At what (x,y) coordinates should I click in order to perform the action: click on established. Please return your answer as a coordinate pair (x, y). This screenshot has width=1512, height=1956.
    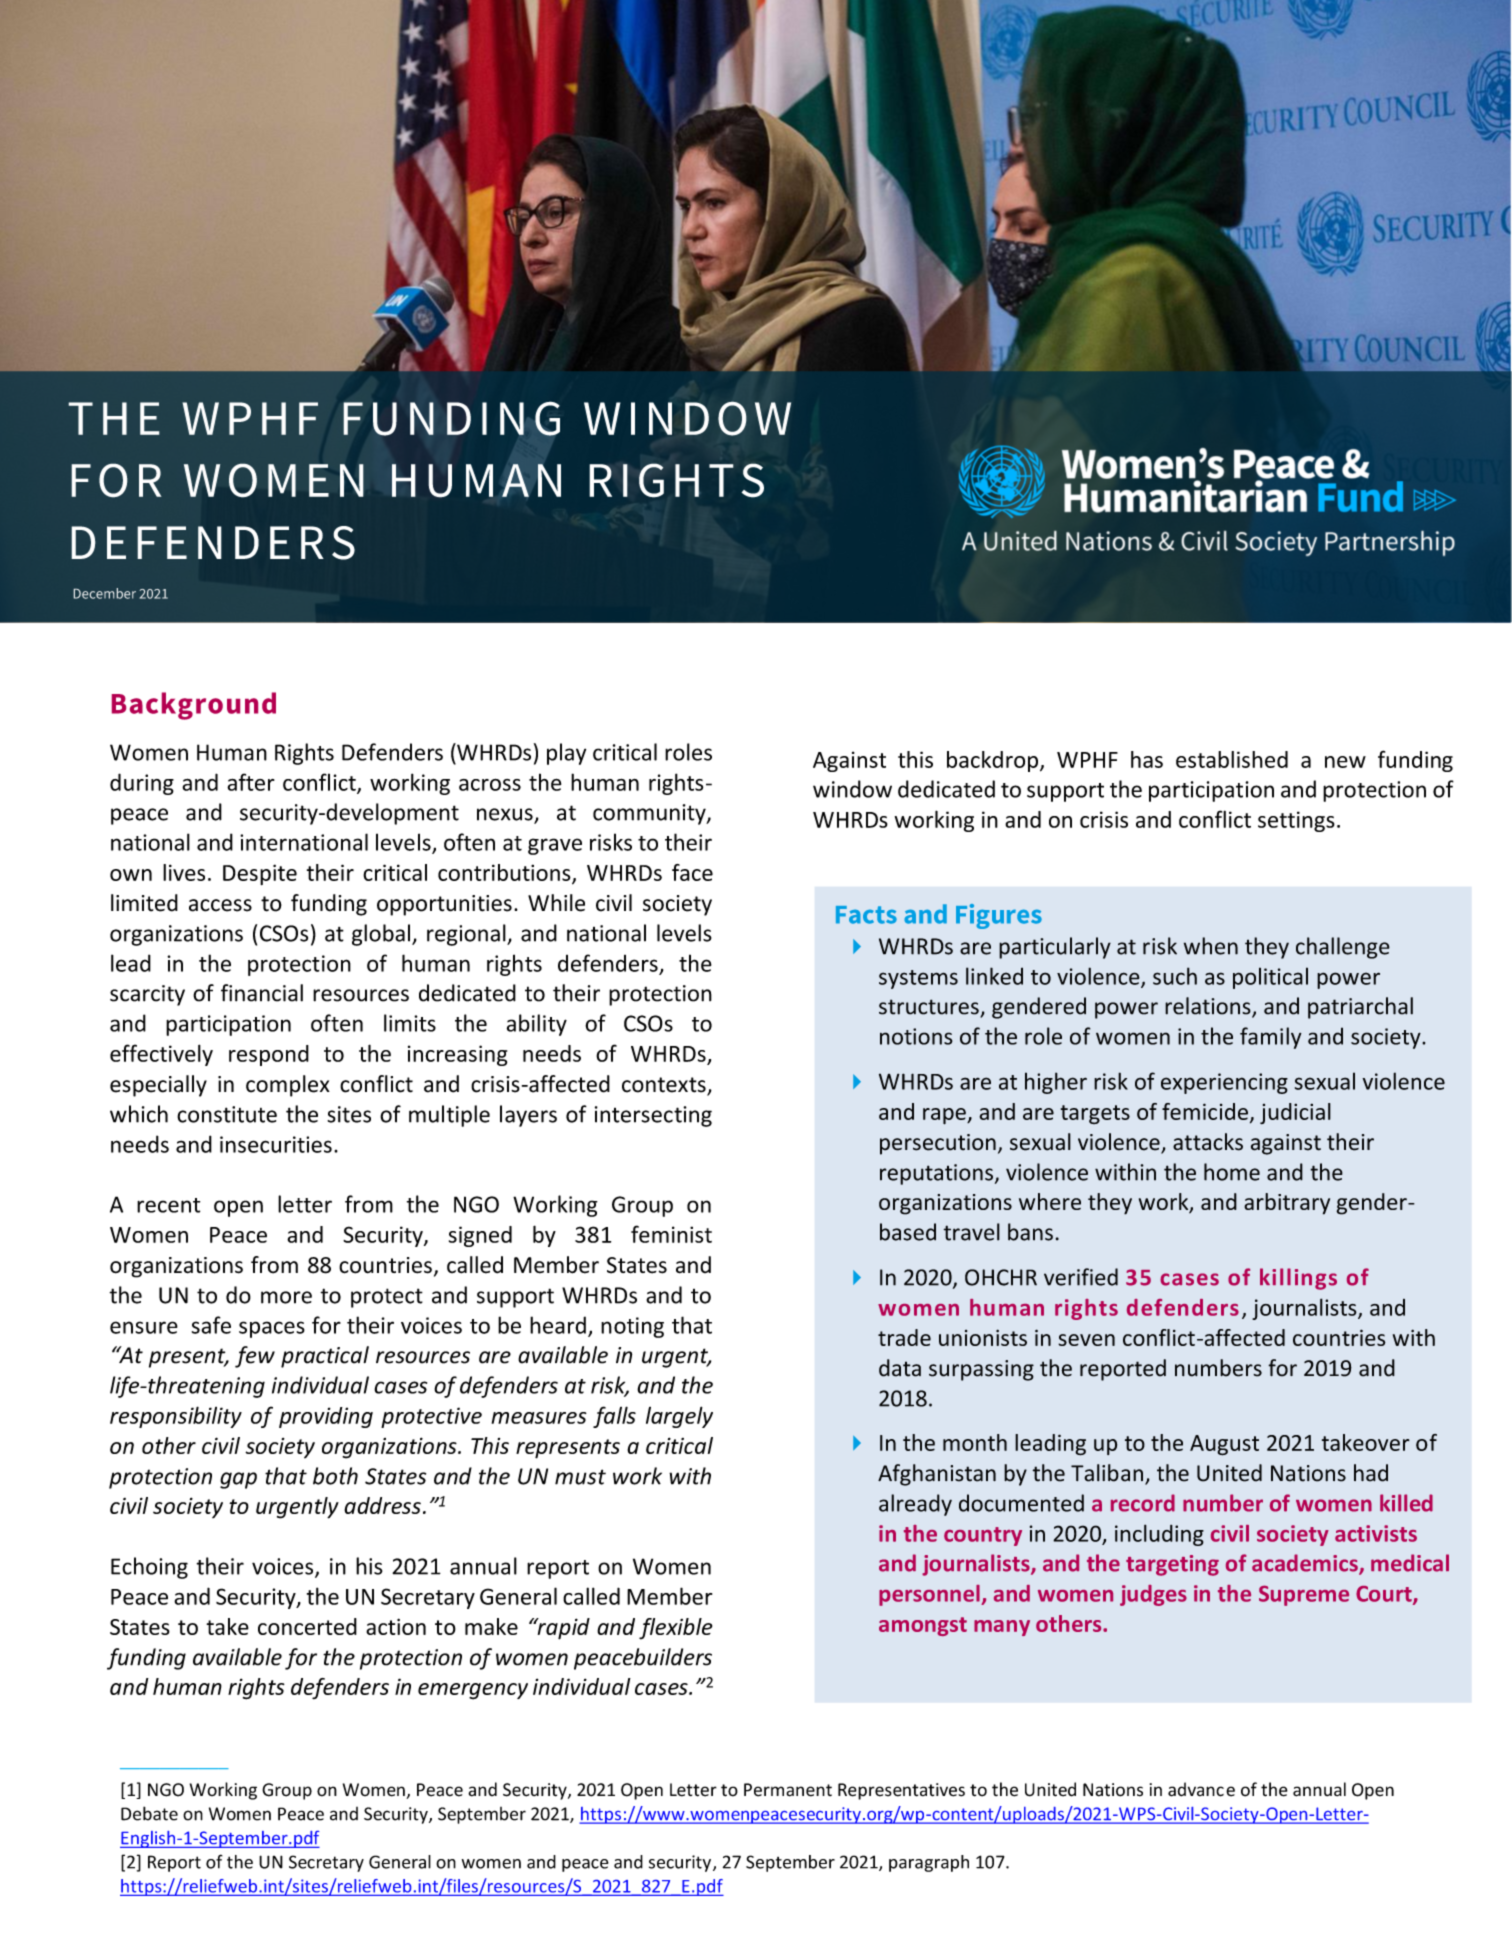
    Looking at the image, I should click on (1232, 759).
